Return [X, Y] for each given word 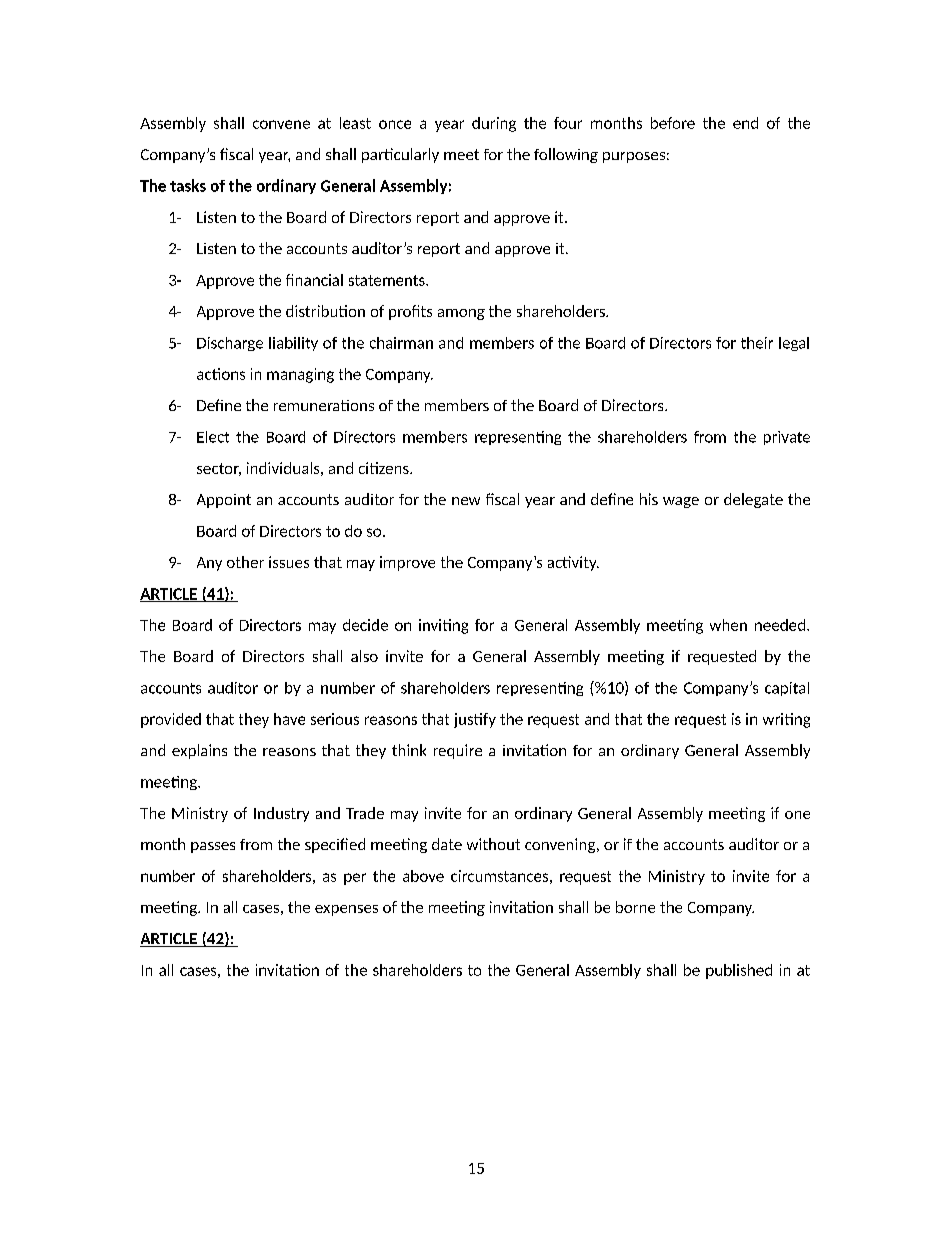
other [245, 562]
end [745, 123]
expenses [346, 910]
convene [281, 124]
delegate [753, 500]
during [494, 124]
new [466, 501]
